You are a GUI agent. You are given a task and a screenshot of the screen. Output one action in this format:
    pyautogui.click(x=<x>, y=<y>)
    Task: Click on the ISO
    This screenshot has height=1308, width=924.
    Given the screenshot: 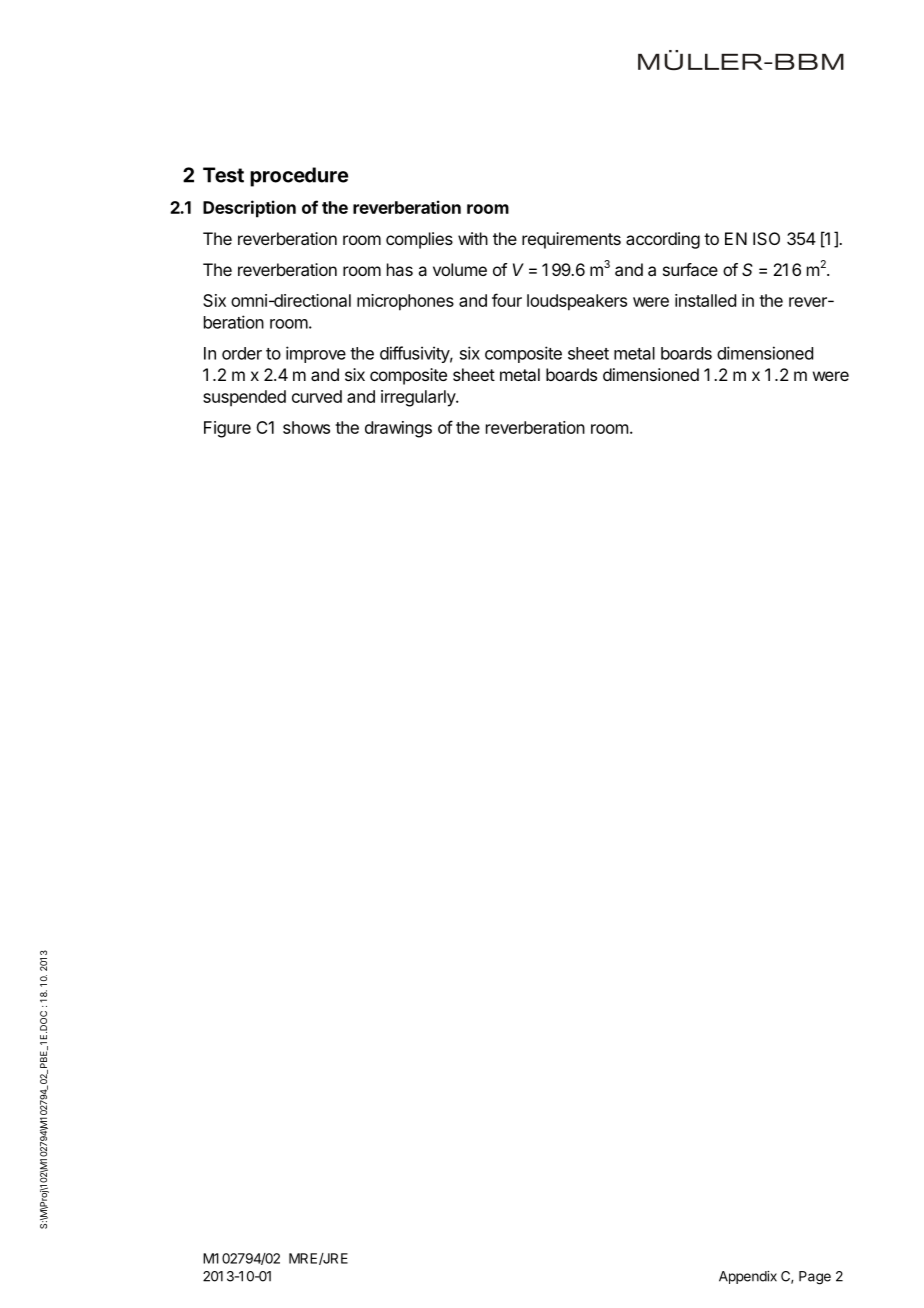 What is the action you would take?
    pyautogui.click(x=766, y=238)
